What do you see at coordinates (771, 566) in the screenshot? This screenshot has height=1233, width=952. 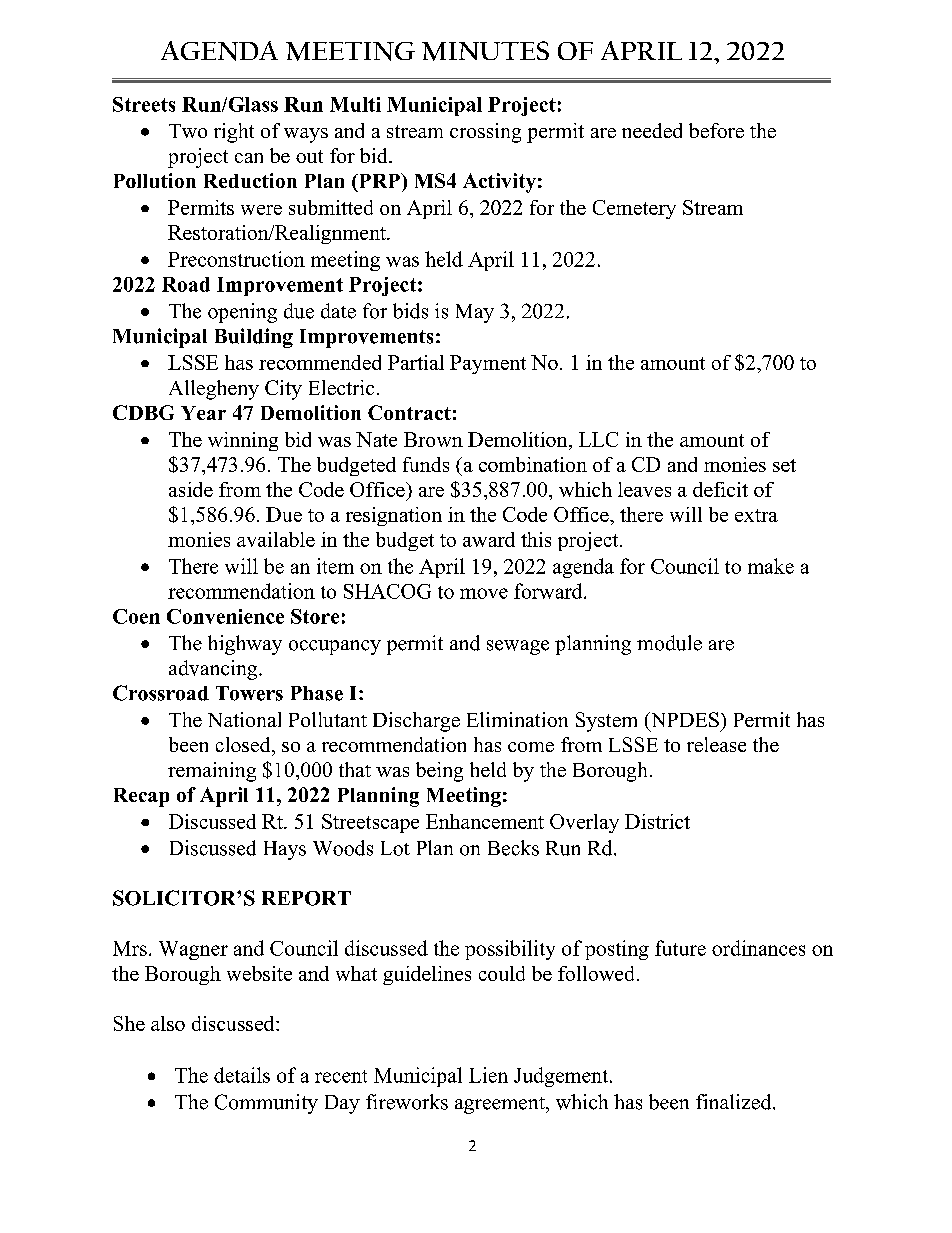 I see `make` at bounding box center [771, 566].
